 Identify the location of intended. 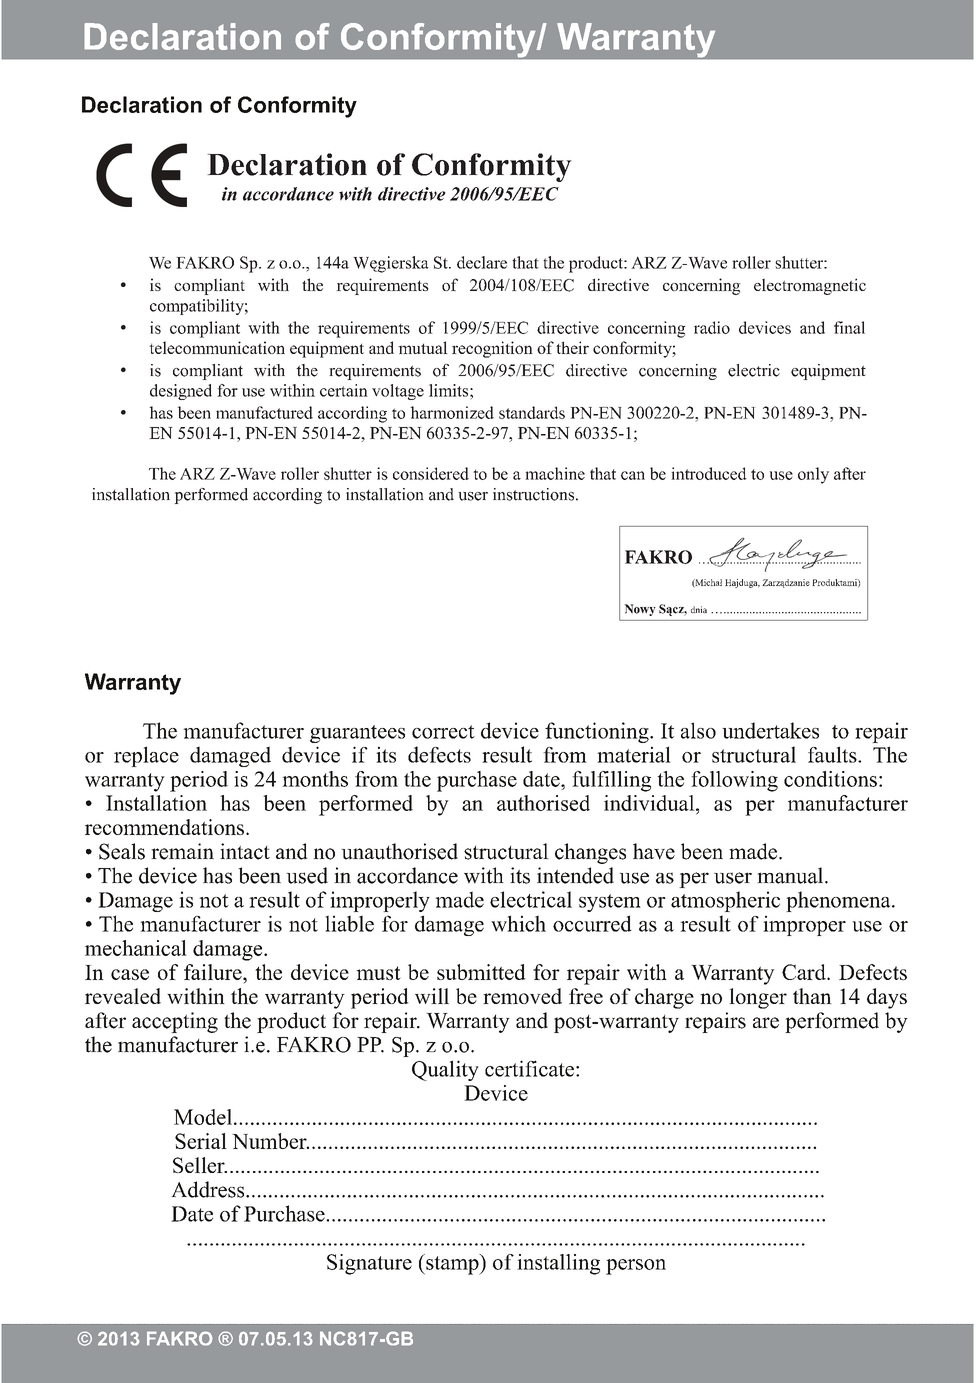
(575, 875).
